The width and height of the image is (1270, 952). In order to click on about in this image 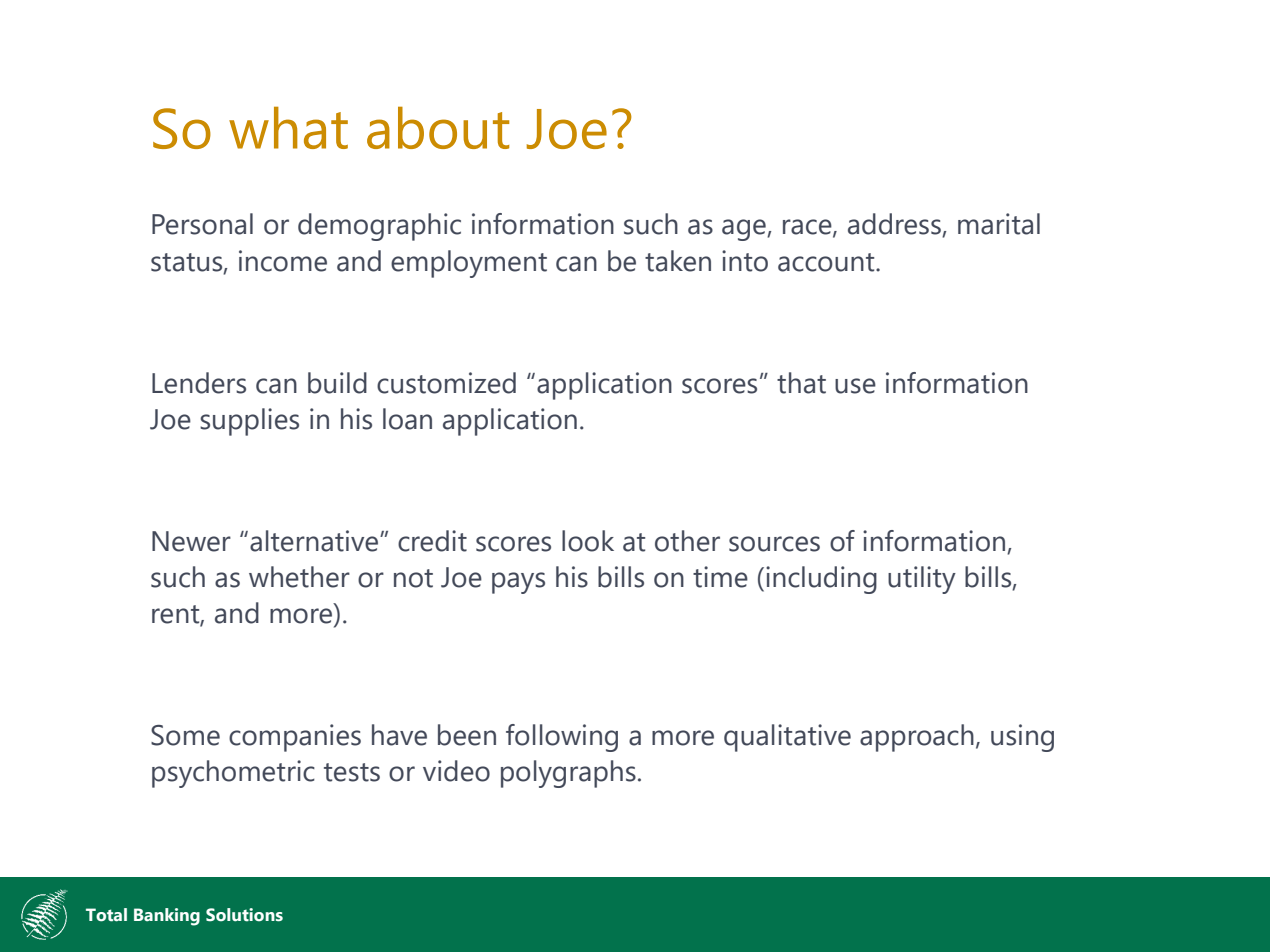, I will do `click(438, 128)`.
